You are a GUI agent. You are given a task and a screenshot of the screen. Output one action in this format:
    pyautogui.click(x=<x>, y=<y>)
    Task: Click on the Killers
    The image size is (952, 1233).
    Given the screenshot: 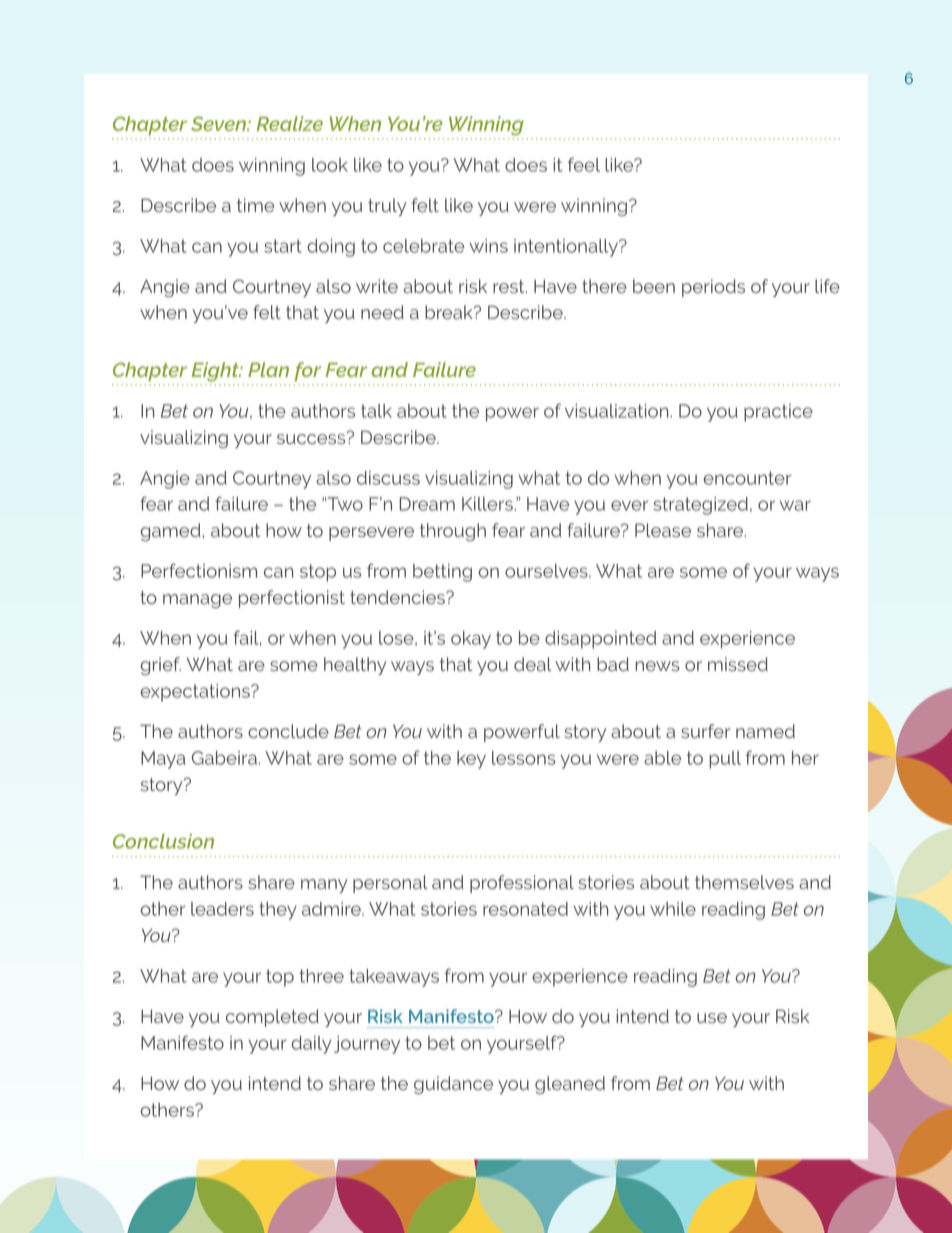 What is the action you would take?
    pyautogui.click(x=488, y=504)
